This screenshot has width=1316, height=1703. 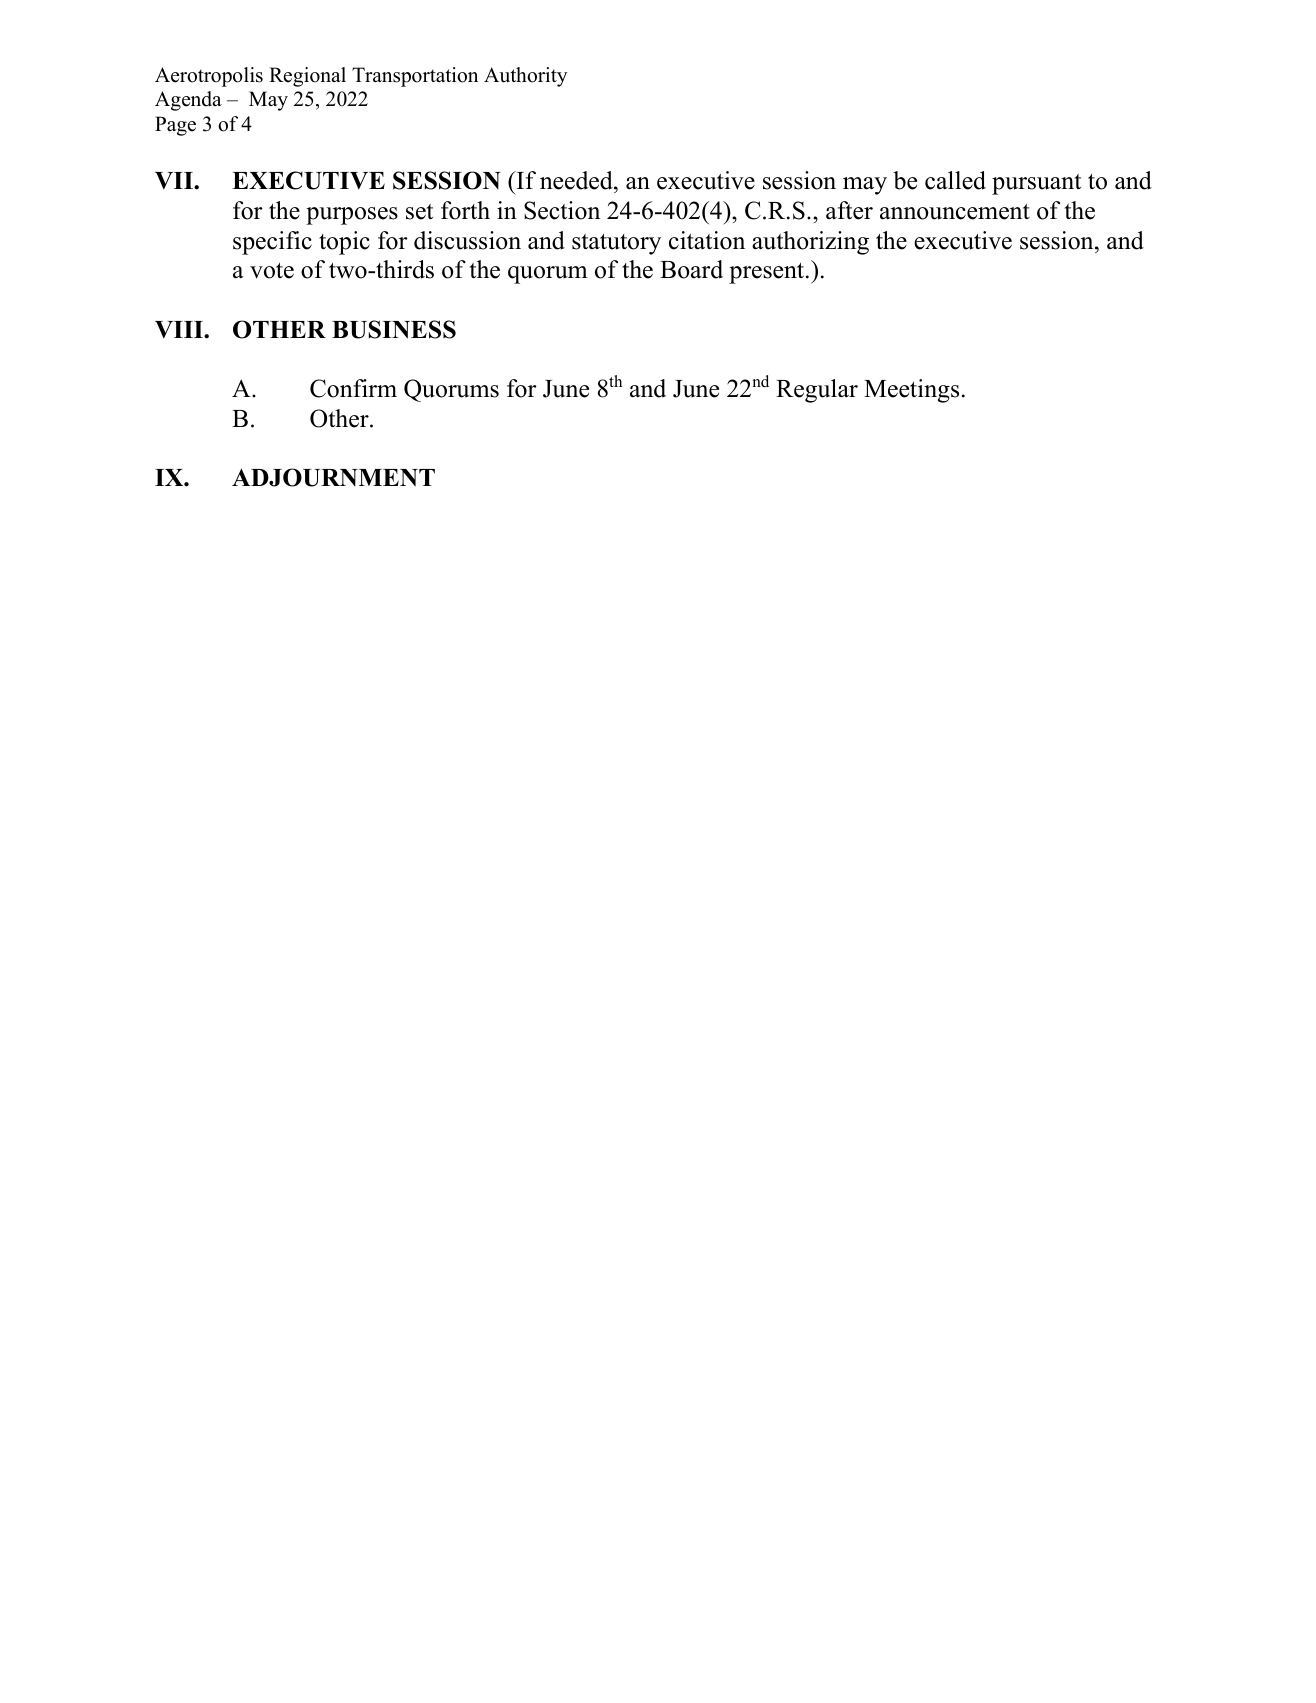 What do you see at coordinates (333, 477) in the screenshot?
I see `ADJOURNMENT` at bounding box center [333, 477].
